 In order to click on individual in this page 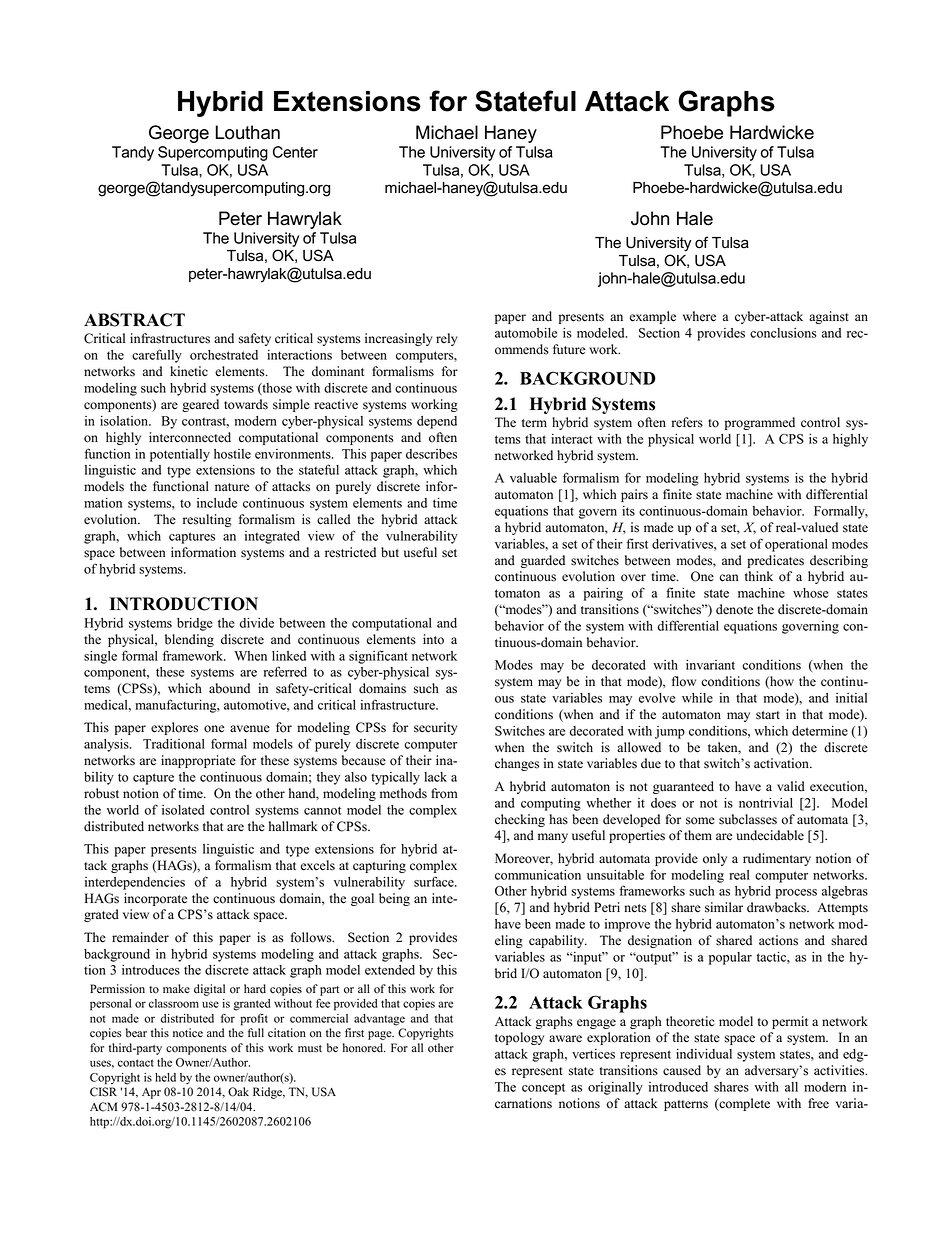, I will do `click(704, 1054)`.
